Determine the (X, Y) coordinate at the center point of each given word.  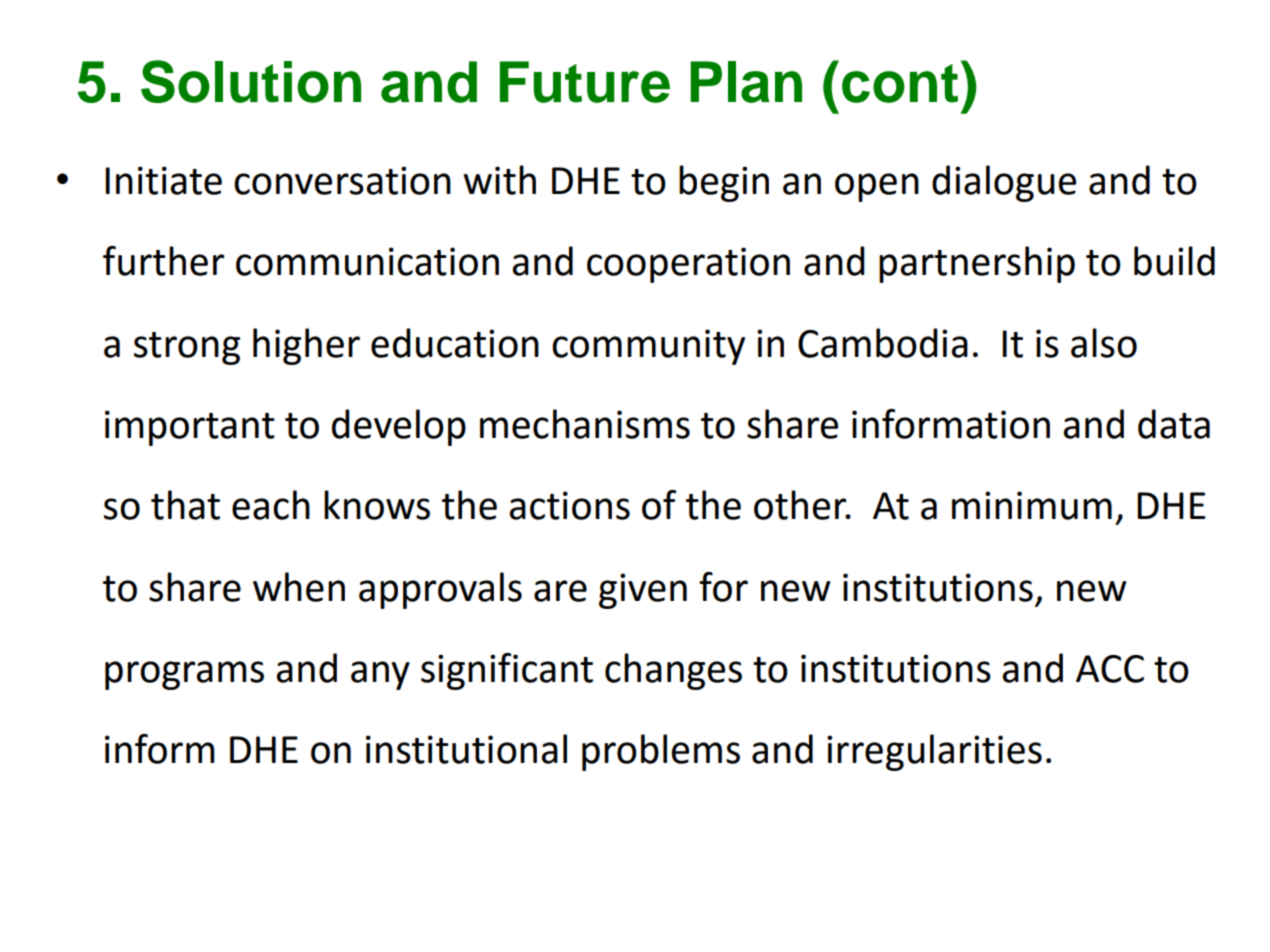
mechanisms (585, 424)
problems (661, 752)
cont (900, 83)
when (299, 587)
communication (367, 261)
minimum (1032, 505)
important (190, 428)
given (643, 591)
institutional (466, 749)
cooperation (688, 265)
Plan (746, 82)
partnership (977, 264)
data (1174, 424)
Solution (251, 81)
